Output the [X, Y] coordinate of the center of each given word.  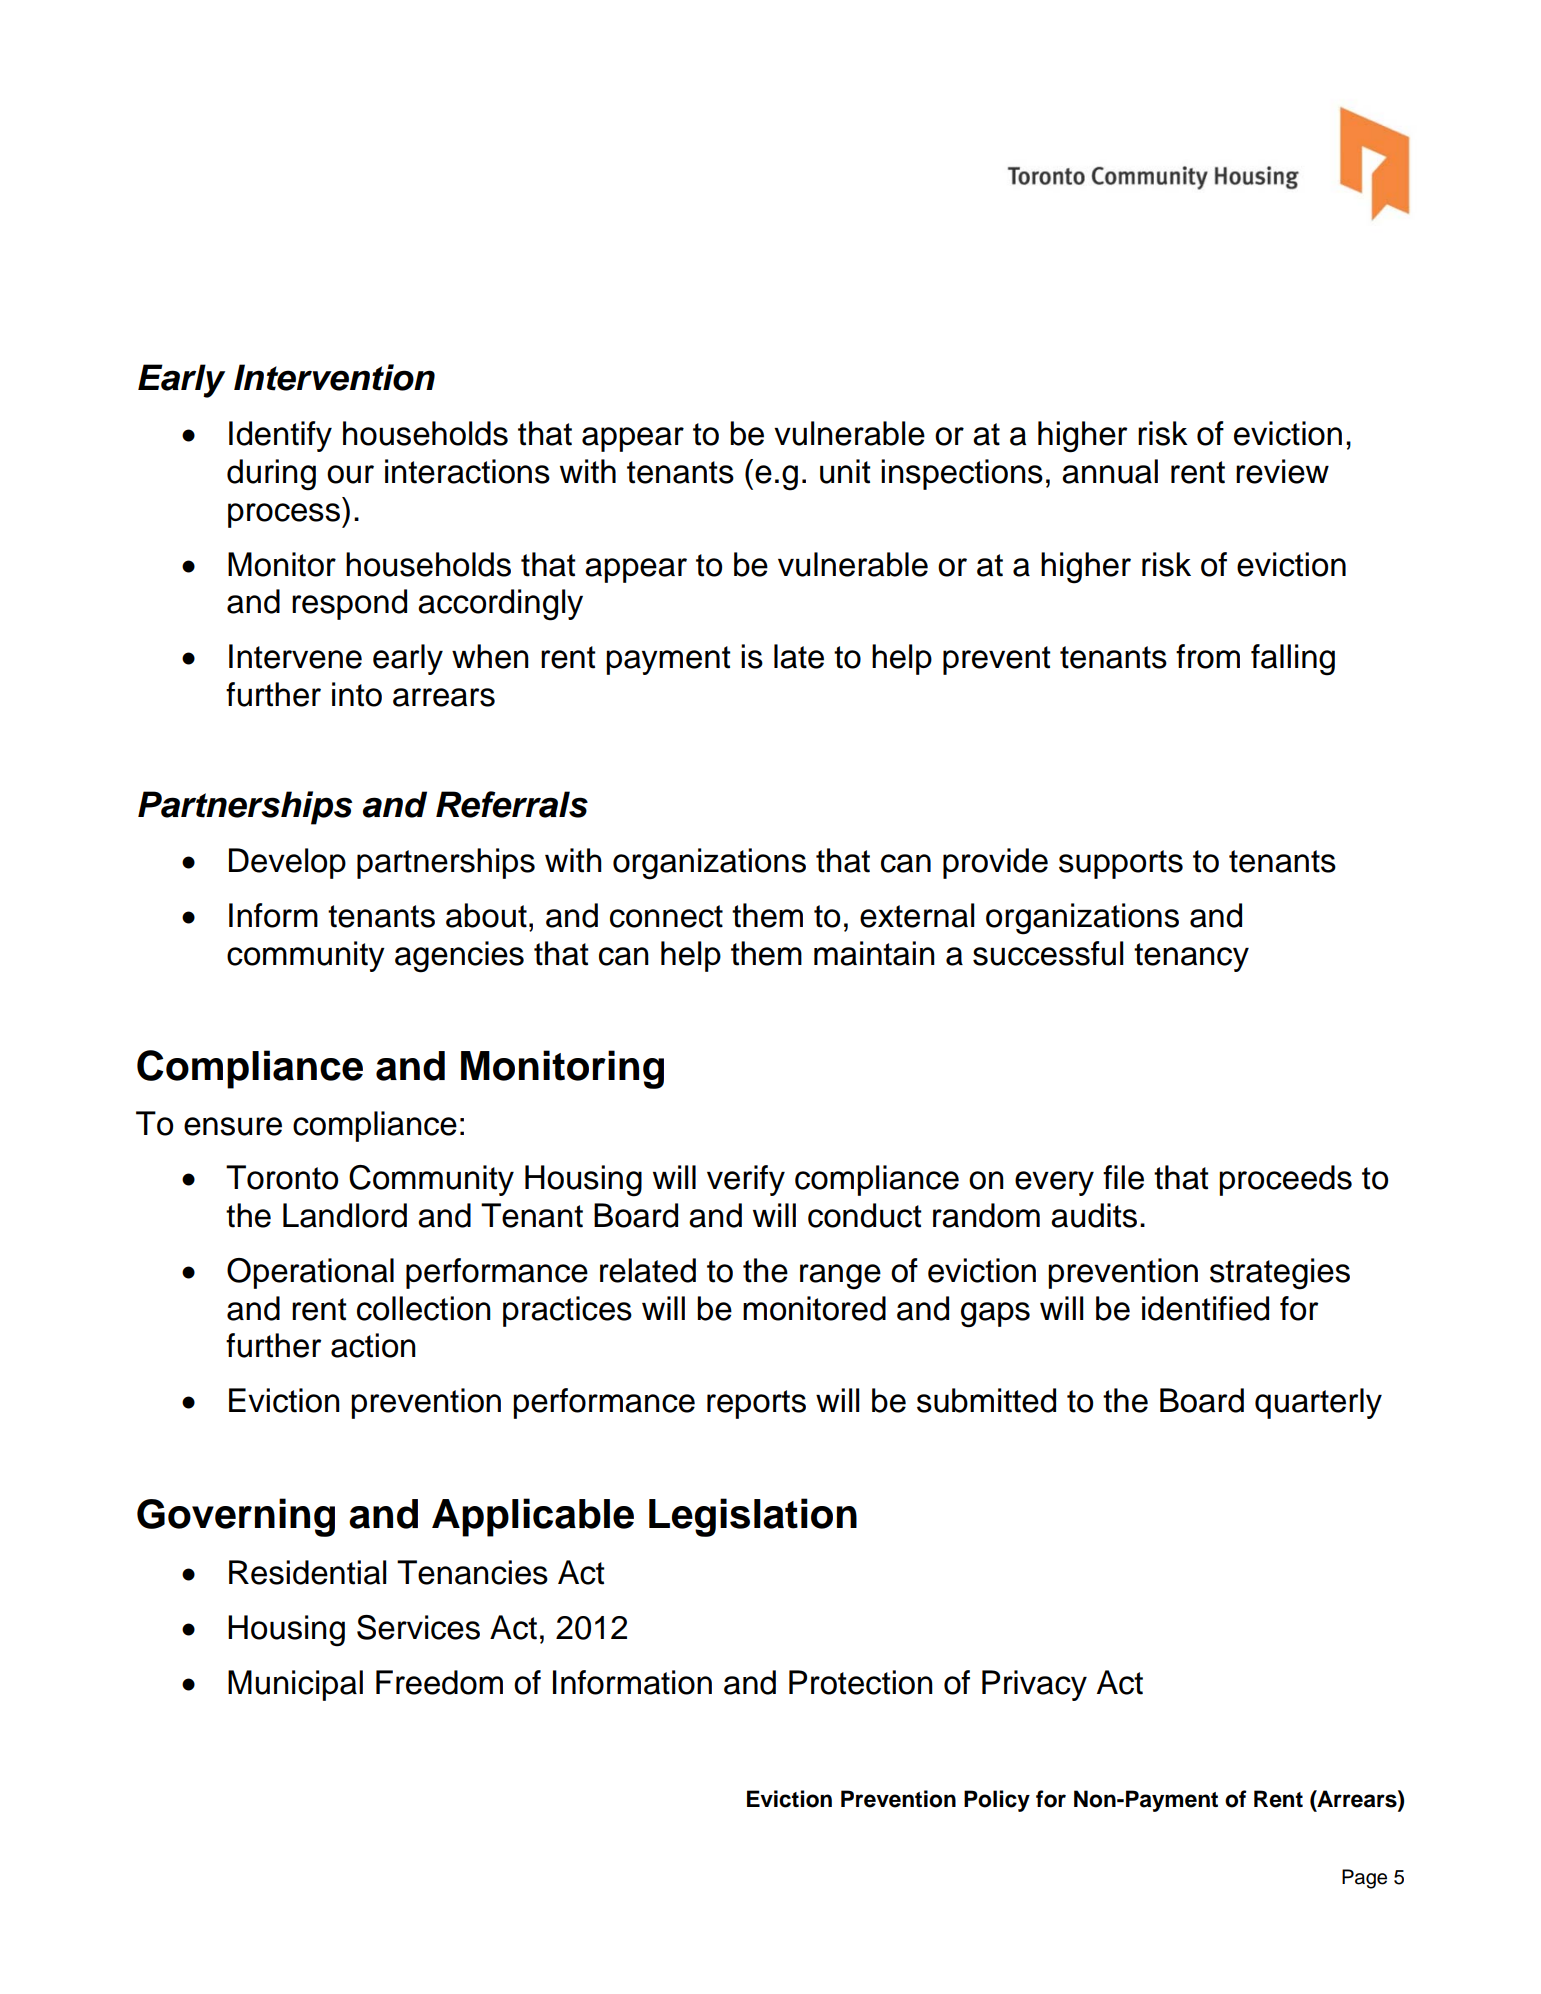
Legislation [753, 1517]
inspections [962, 474]
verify [746, 1180]
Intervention [334, 377]
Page [1364, 1879]
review [1282, 471]
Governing [236, 1517]
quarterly [1318, 1403]
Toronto [282, 1177]
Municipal [295, 1685]
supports [1121, 864]
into [357, 694]
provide [995, 863]
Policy [997, 1801]
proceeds [1285, 1180]
